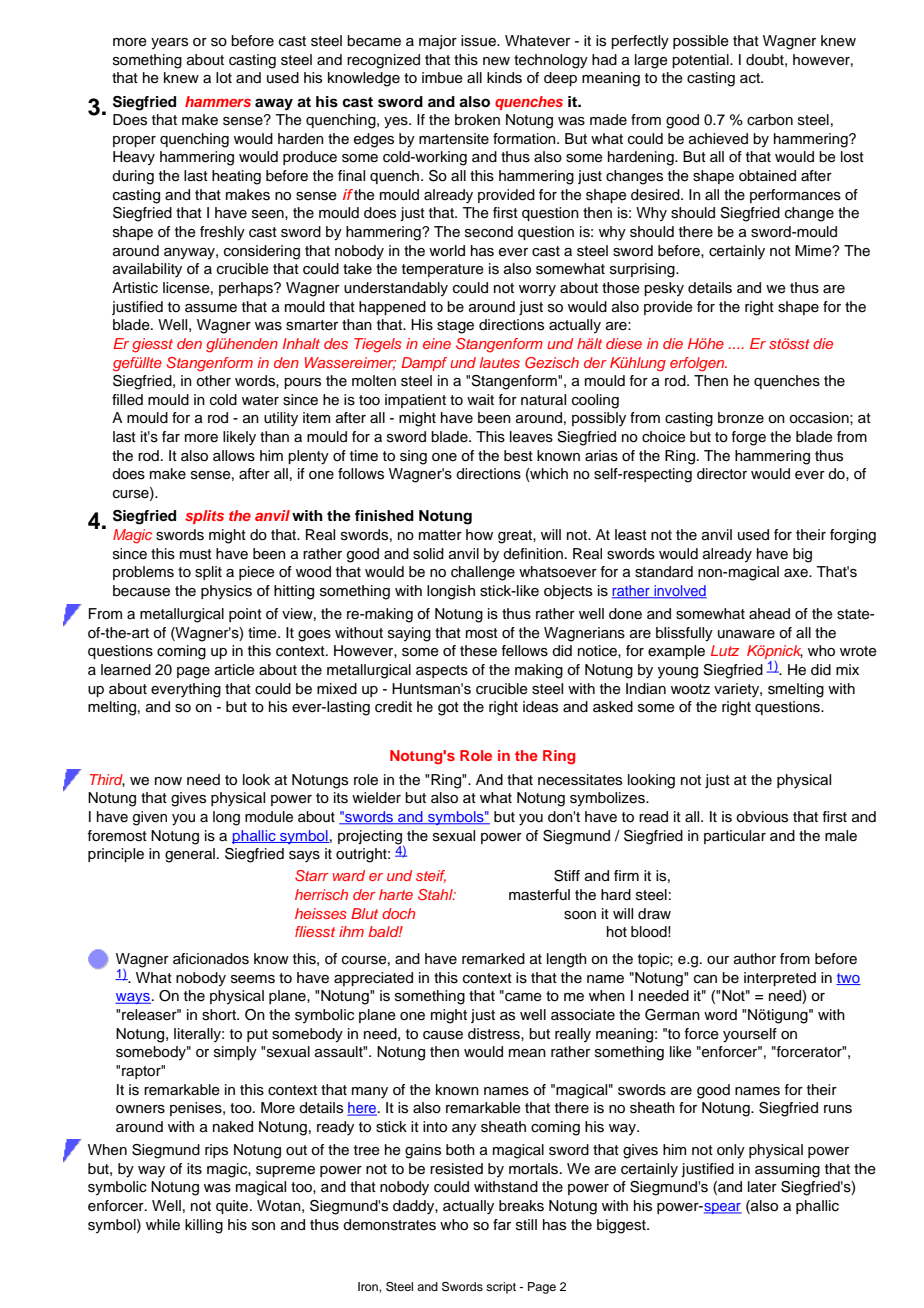 The image size is (924, 1308). Describe the element at coordinates (235, 670) in the page. I see `article` at that location.
